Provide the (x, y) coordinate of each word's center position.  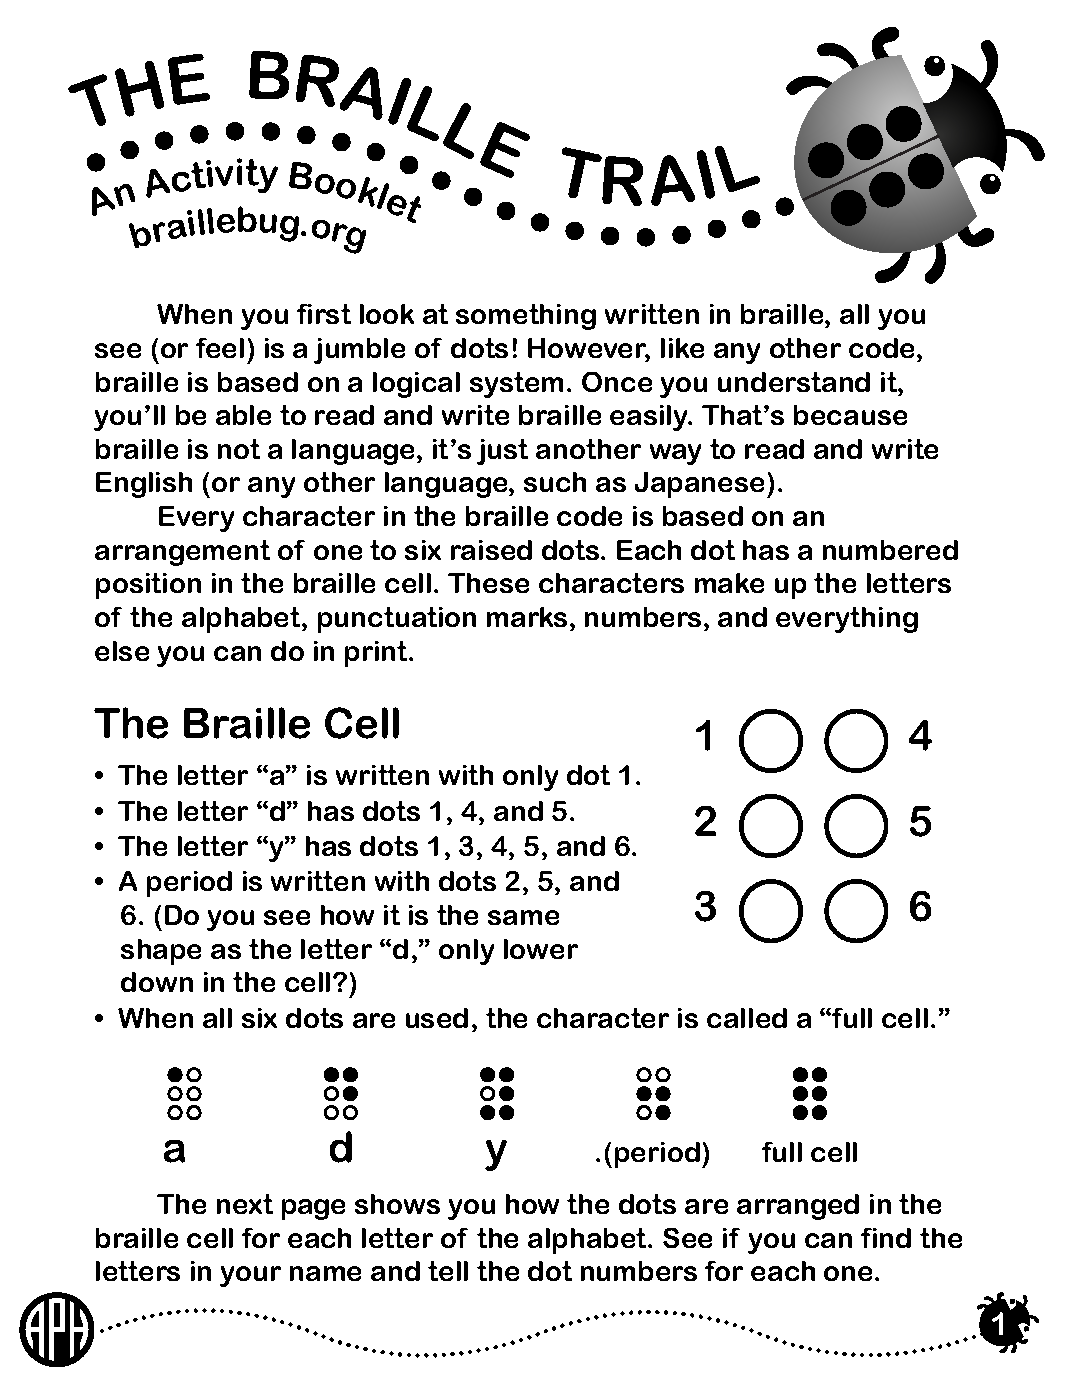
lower (541, 949)
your (250, 1276)
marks (527, 617)
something (526, 317)
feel (220, 348)
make (729, 583)
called (747, 1018)
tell (448, 1271)
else (122, 651)
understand (794, 382)
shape (161, 952)
